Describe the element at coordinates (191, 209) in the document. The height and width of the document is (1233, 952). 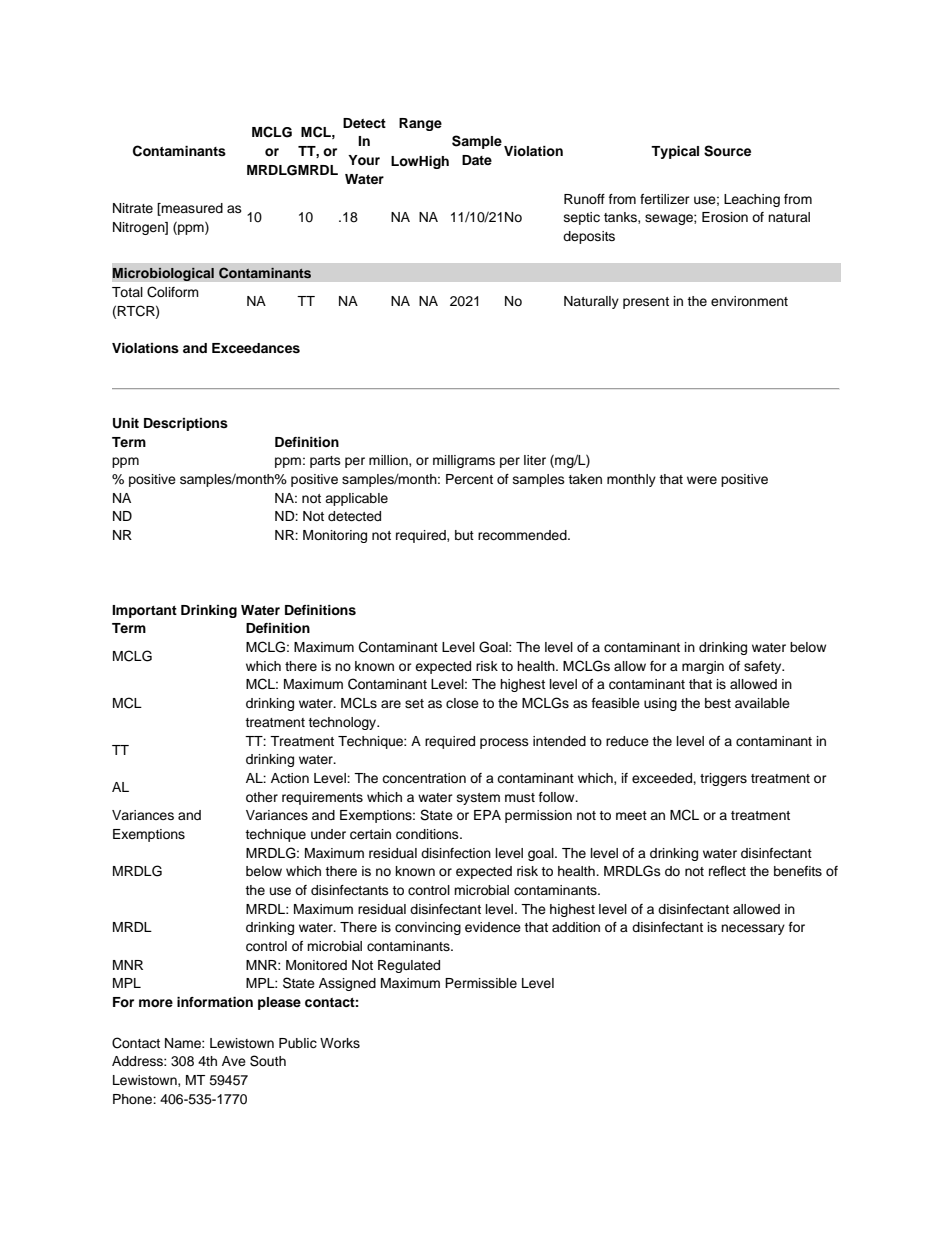
I see `measured` at that location.
